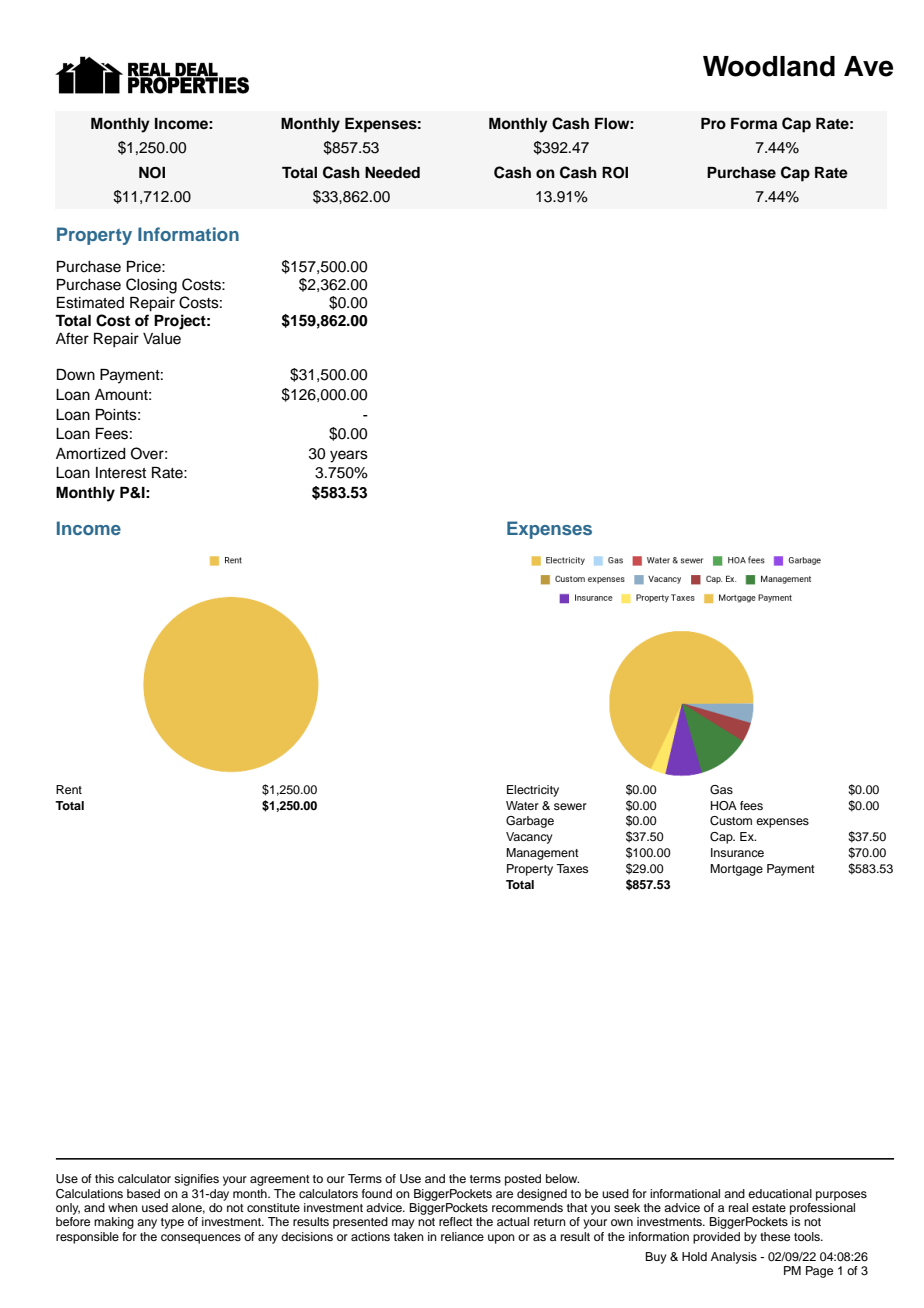 This screenshot has height=1308, width=924. I want to click on NOI, so click(152, 173).
